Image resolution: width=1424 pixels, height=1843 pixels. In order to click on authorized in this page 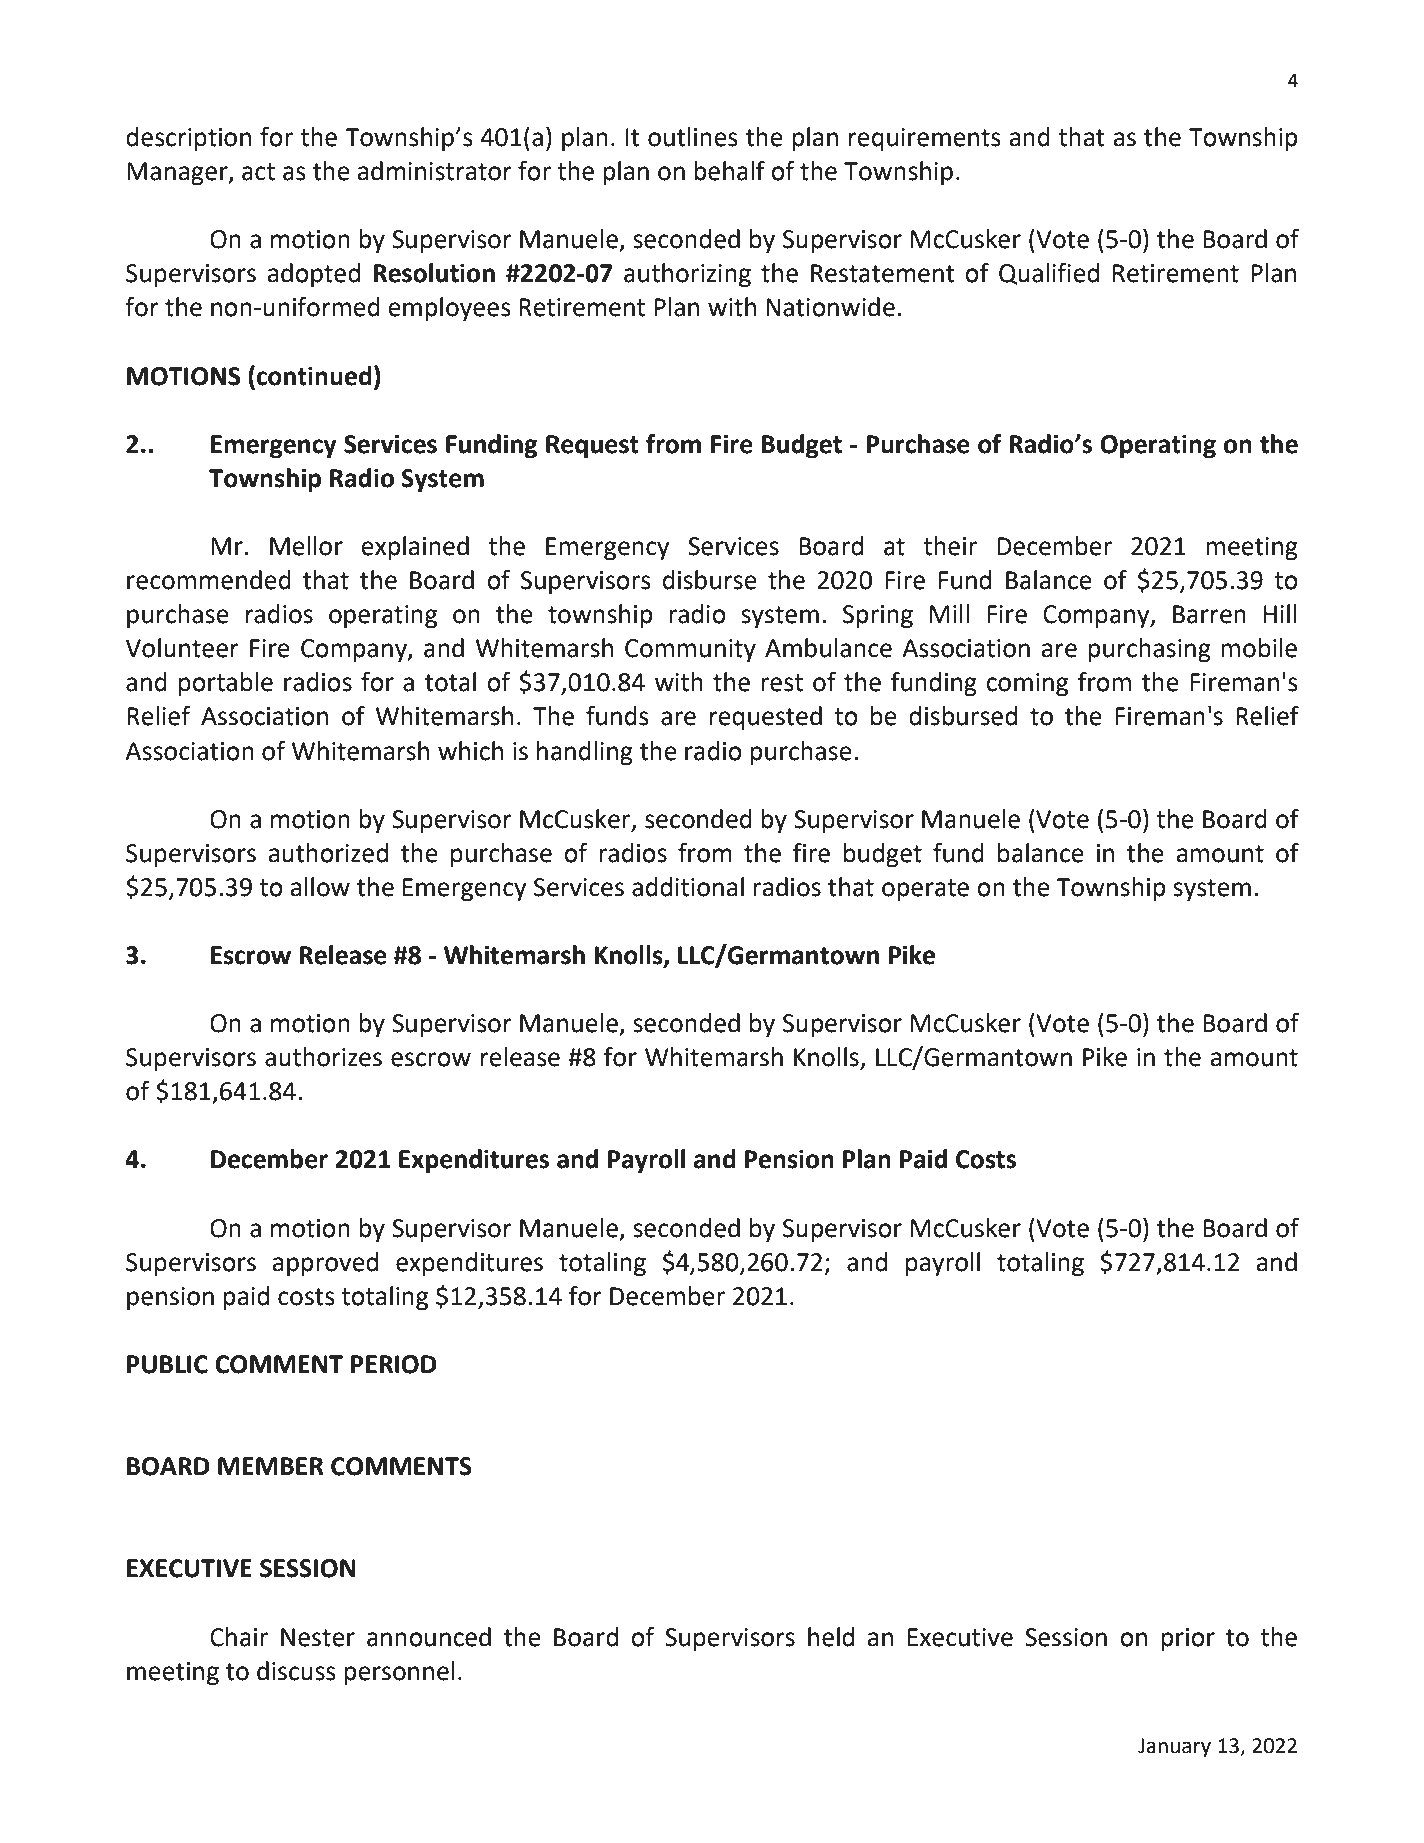, I will do `click(328, 853)`.
